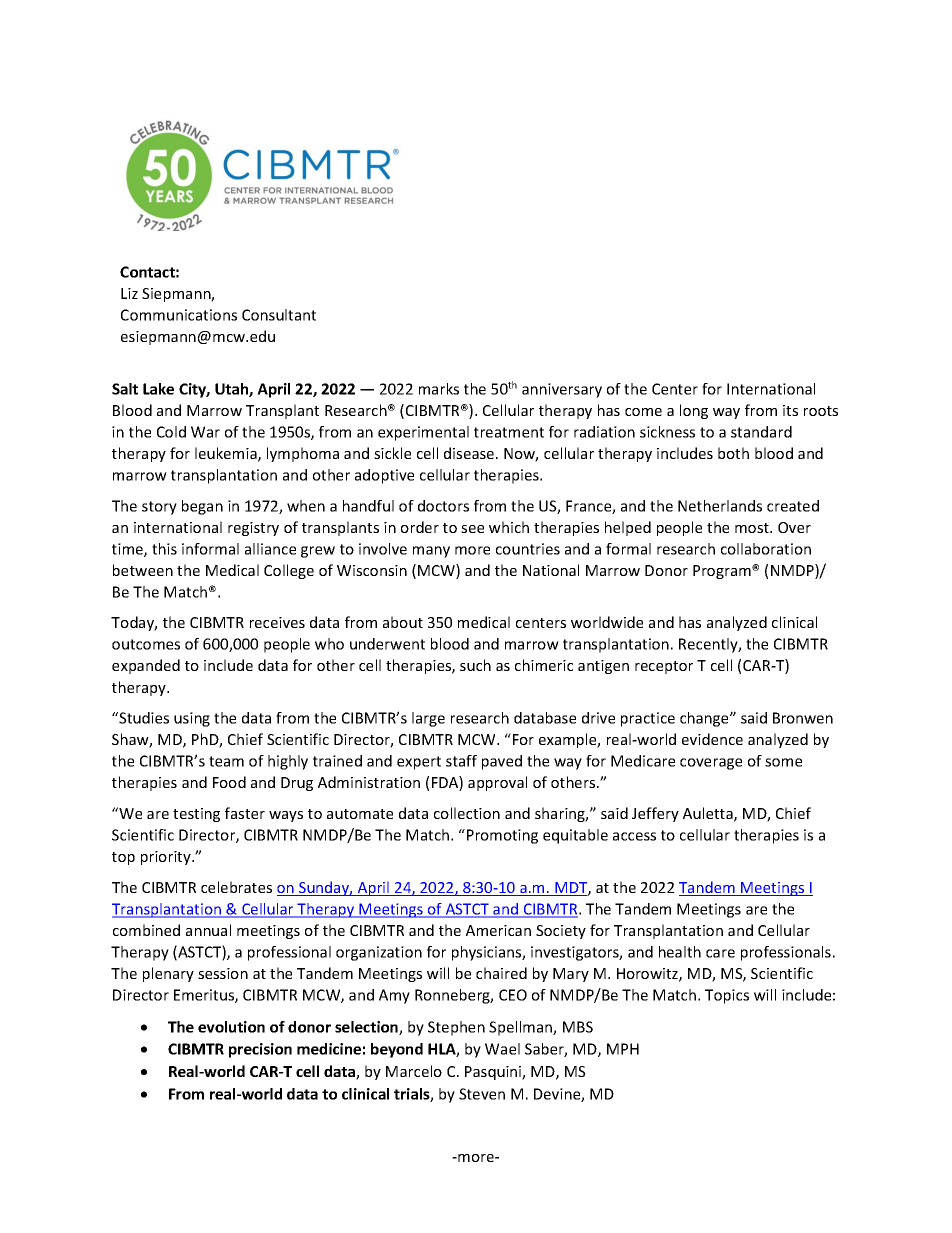 This screenshot has height=1233, width=952. What do you see at coordinates (439, 389) in the screenshot?
I see `marks` at bounding box center [439, 389].
